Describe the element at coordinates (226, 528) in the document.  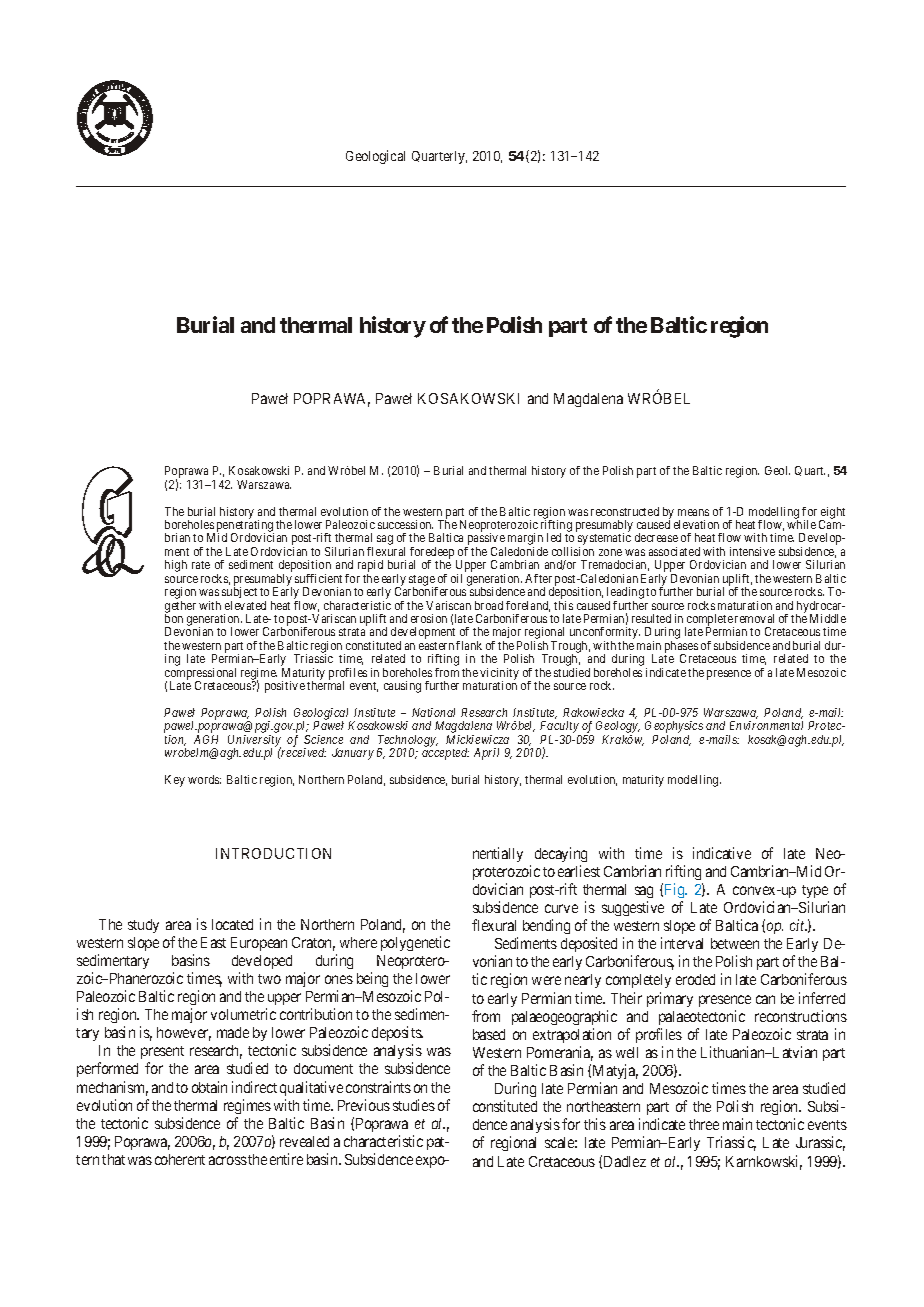
I see `pen` at that location.
